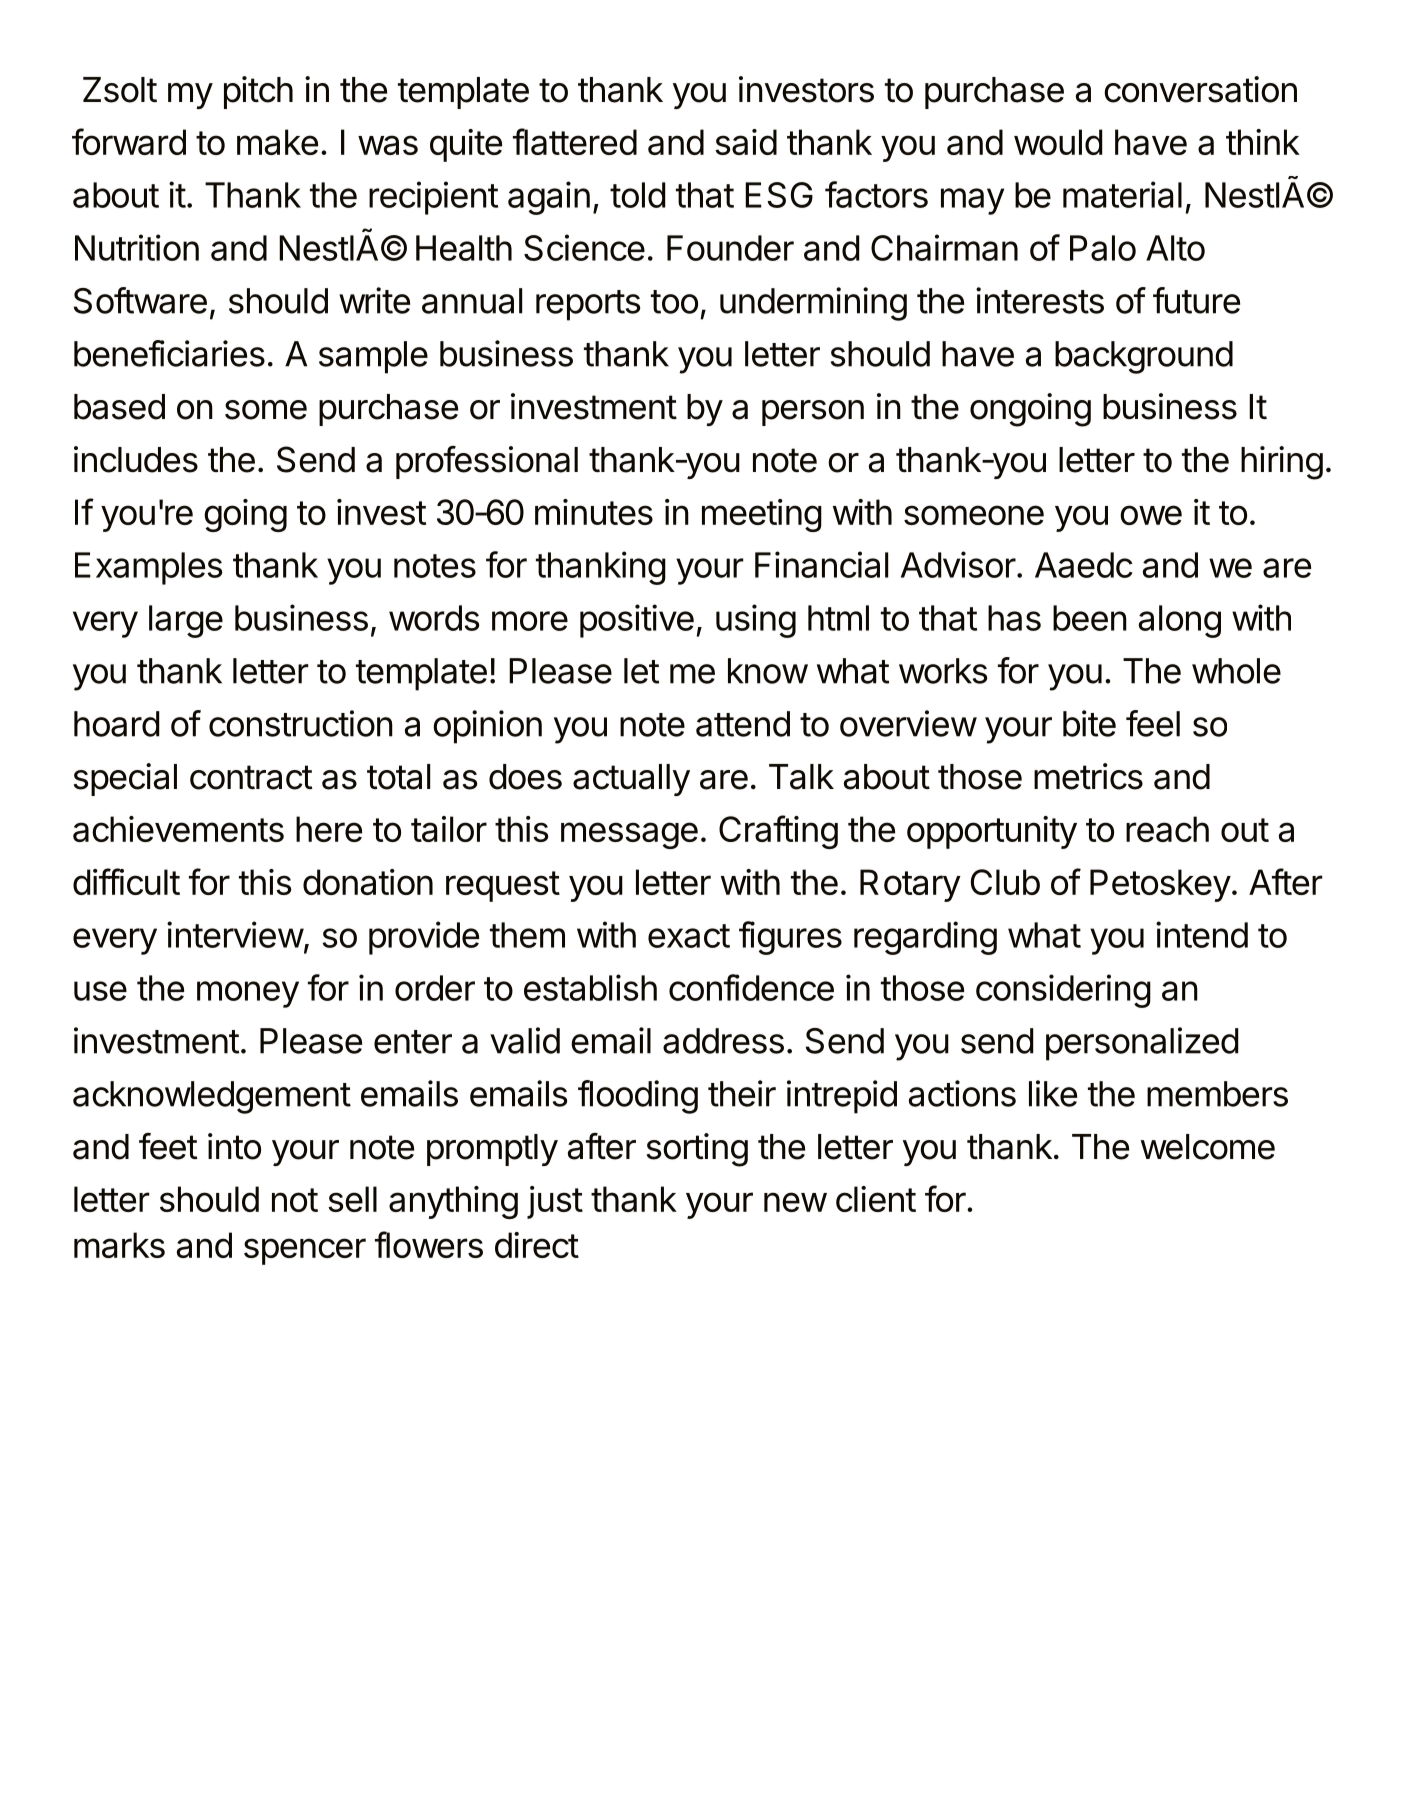  Describe the element at coordinates (277, 142) in the document. I see `make` at that location.
